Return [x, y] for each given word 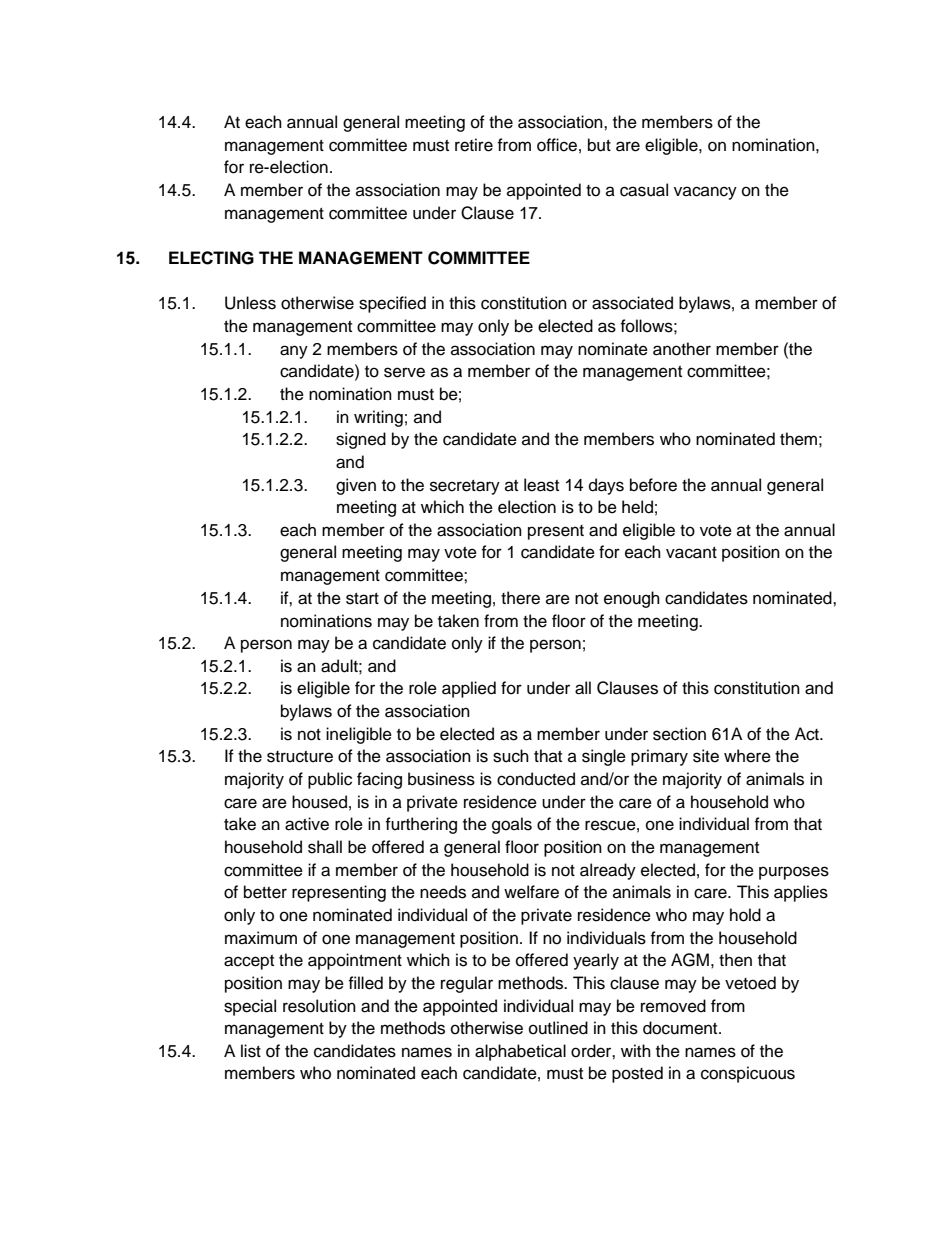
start [362, 599]
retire [474, 145]
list [251, 1051]
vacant [691, 553]
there [520, 598]
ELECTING [211, 258]
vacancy [705, 193]
